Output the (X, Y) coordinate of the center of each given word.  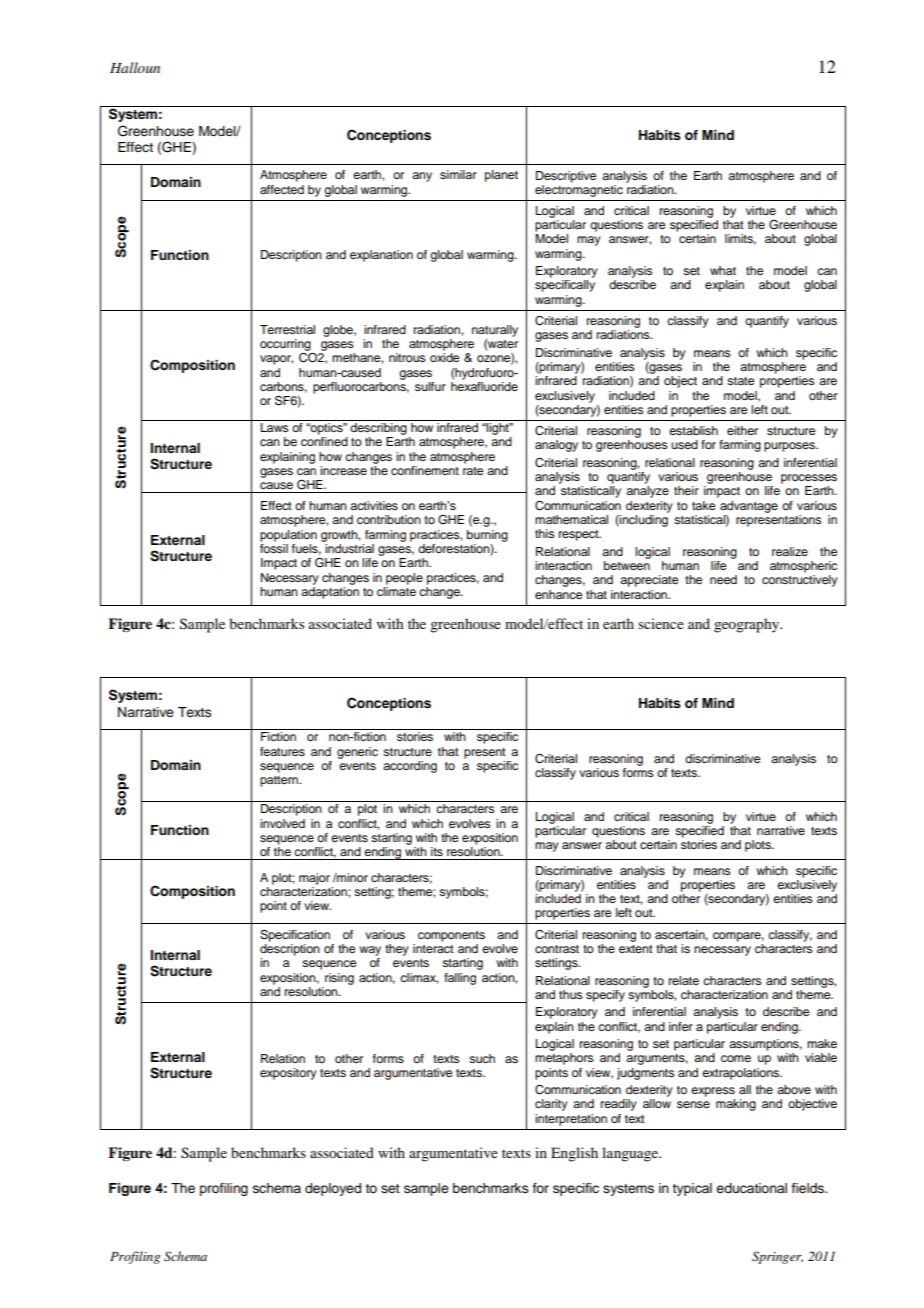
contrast (557, 949)
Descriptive (566, 177)
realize (790, 551)
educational (751, 1188)
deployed (333, 1189)
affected (282, 189)
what (723, 270)
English (574, 1154)
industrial (349, 548)
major (314, 879)
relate (684, 980)
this (545, 533)
